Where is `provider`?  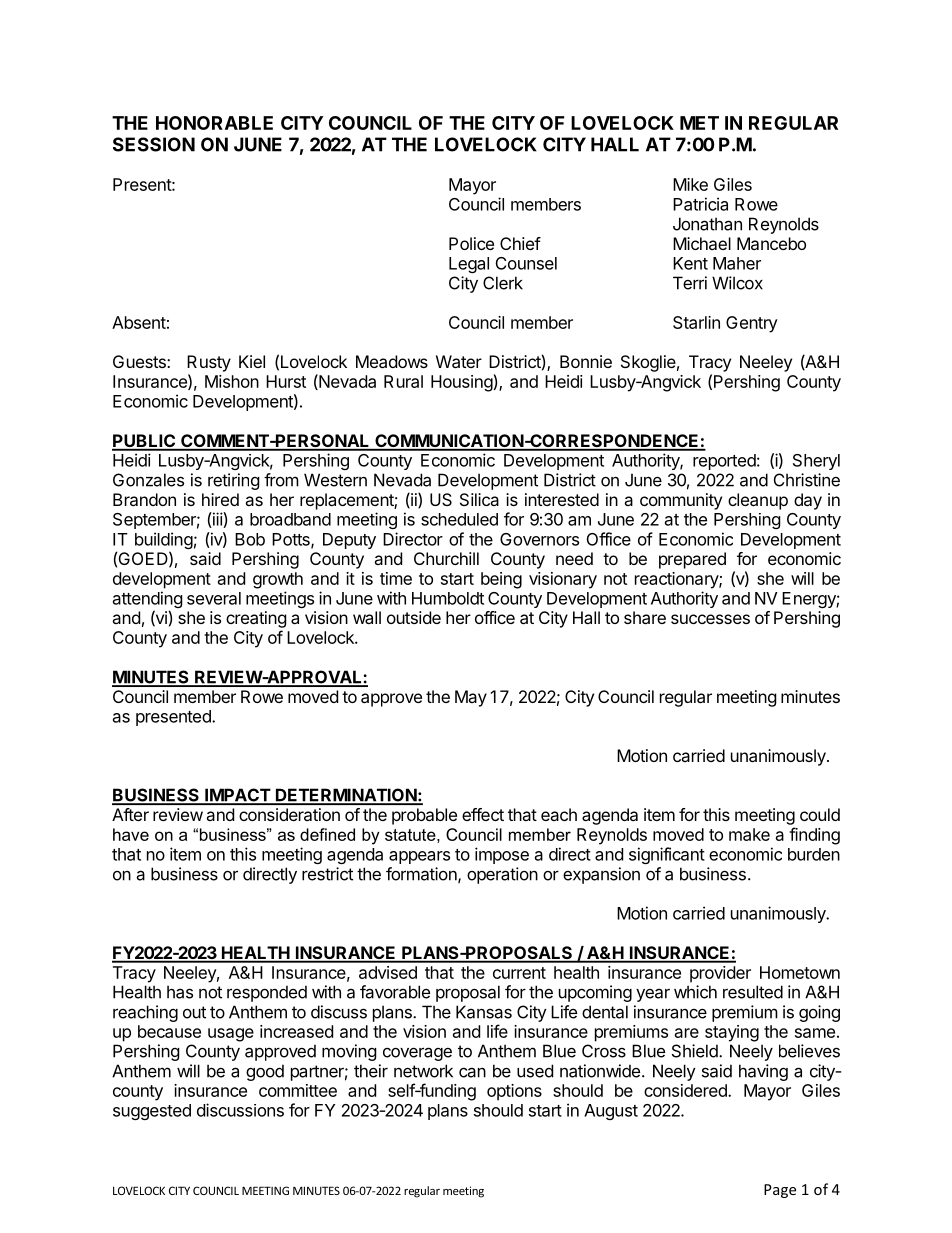 provider is located at coordinates (720, 974).
